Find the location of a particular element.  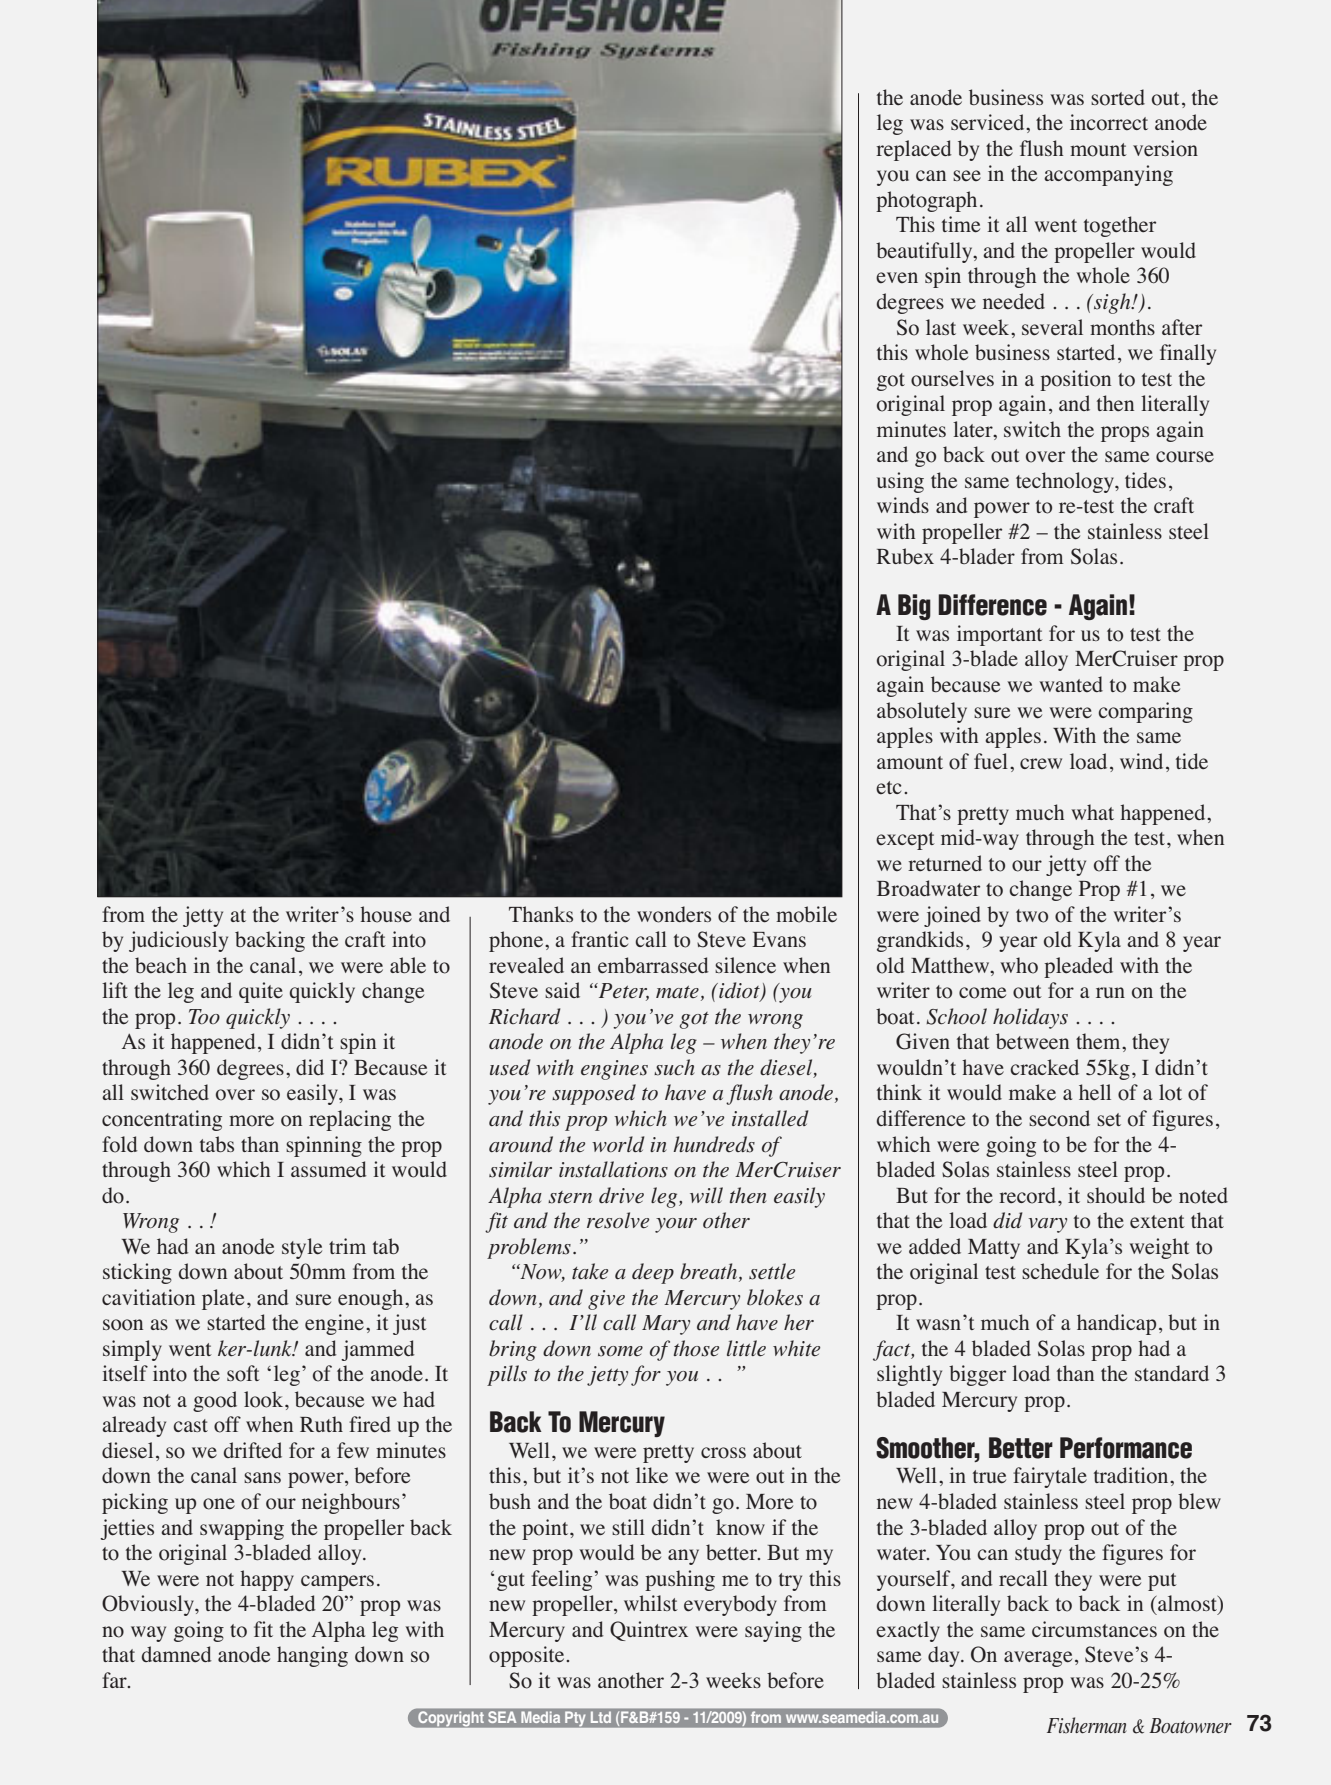

should is located at coordinates (1116, 1195).
